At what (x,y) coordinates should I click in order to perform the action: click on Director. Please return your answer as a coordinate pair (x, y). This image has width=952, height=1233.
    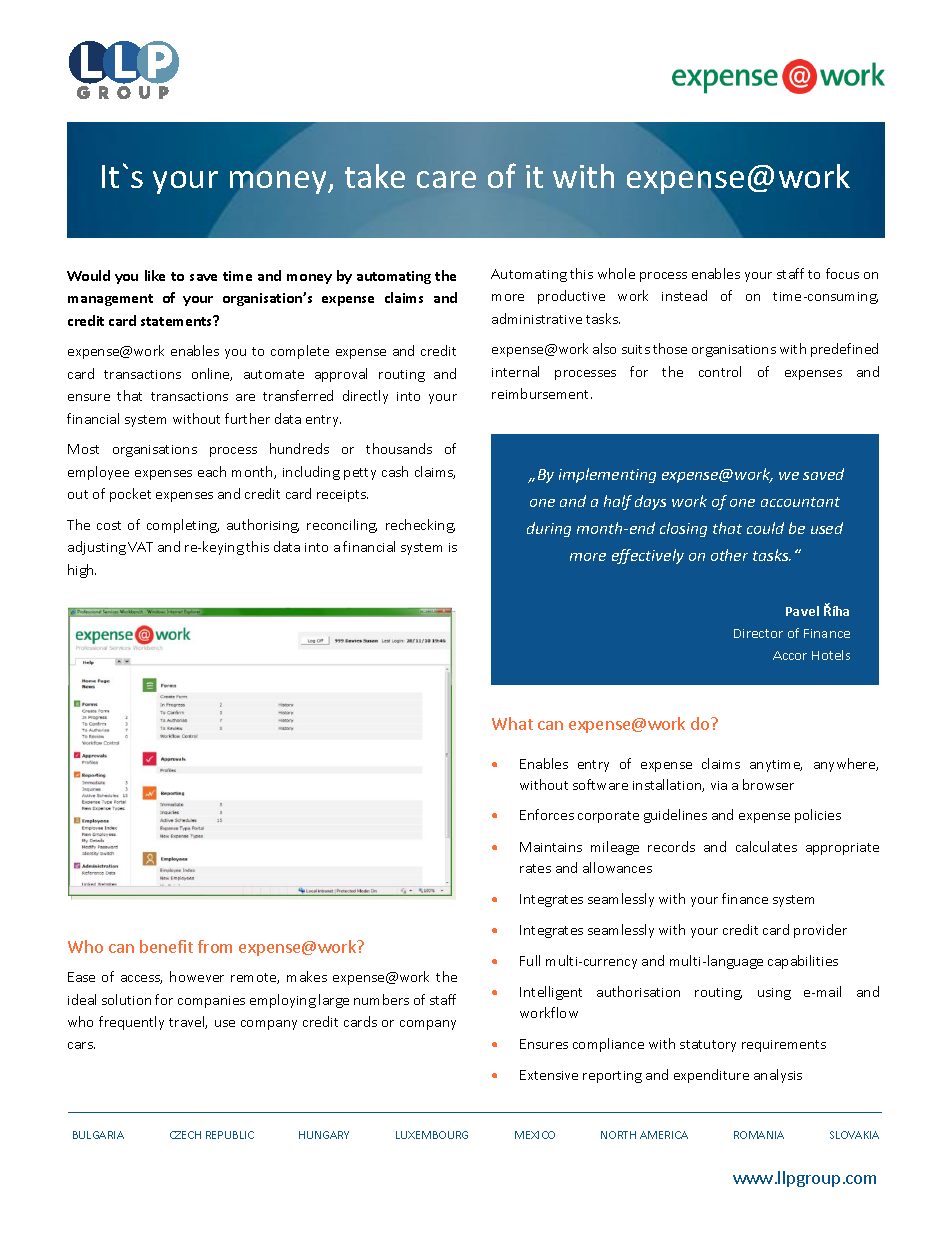
    Looking at the image, I should click on (758, 633).
